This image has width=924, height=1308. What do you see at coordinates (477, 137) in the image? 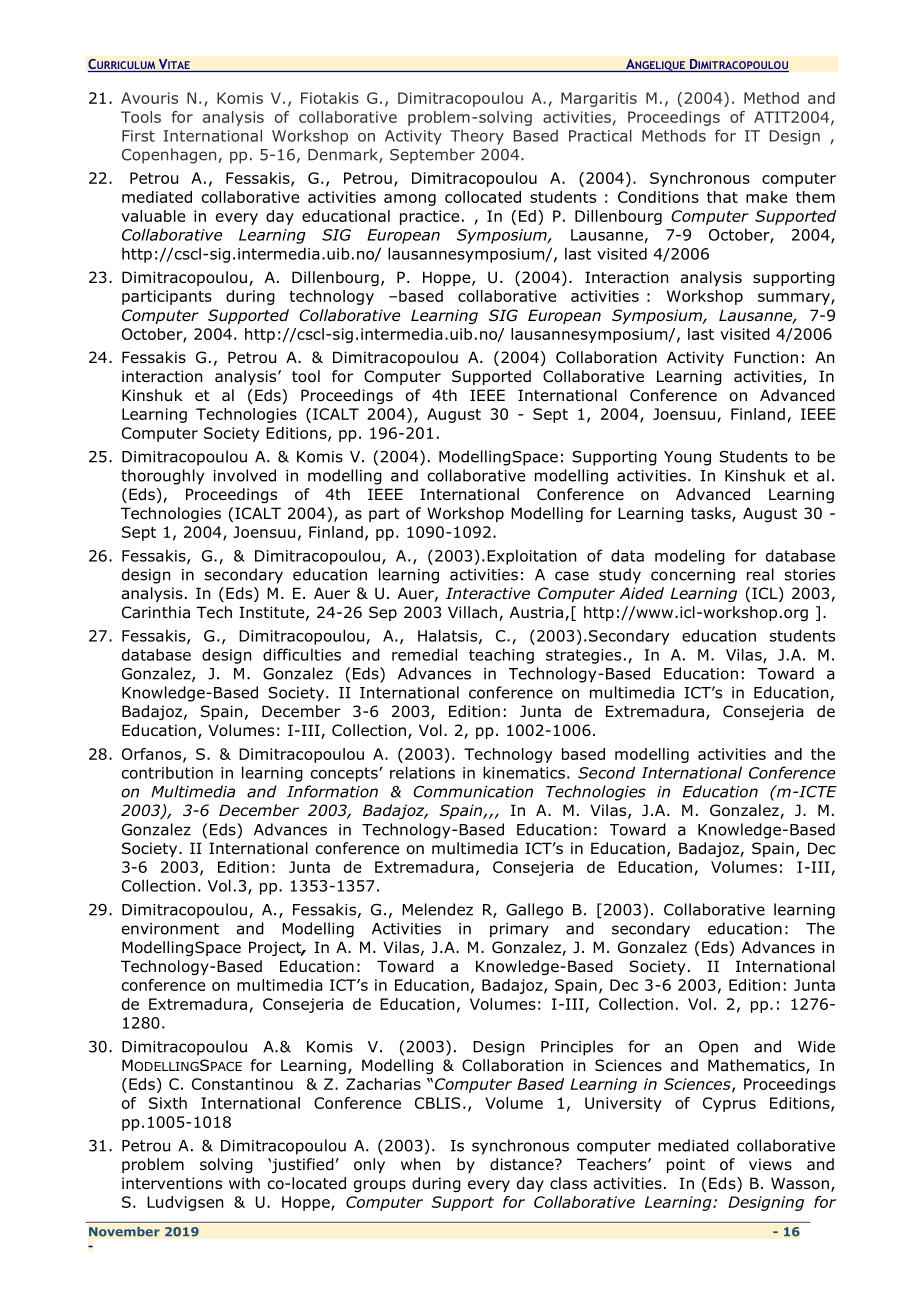
I see `Theory` at bounding box center [477, 137].
